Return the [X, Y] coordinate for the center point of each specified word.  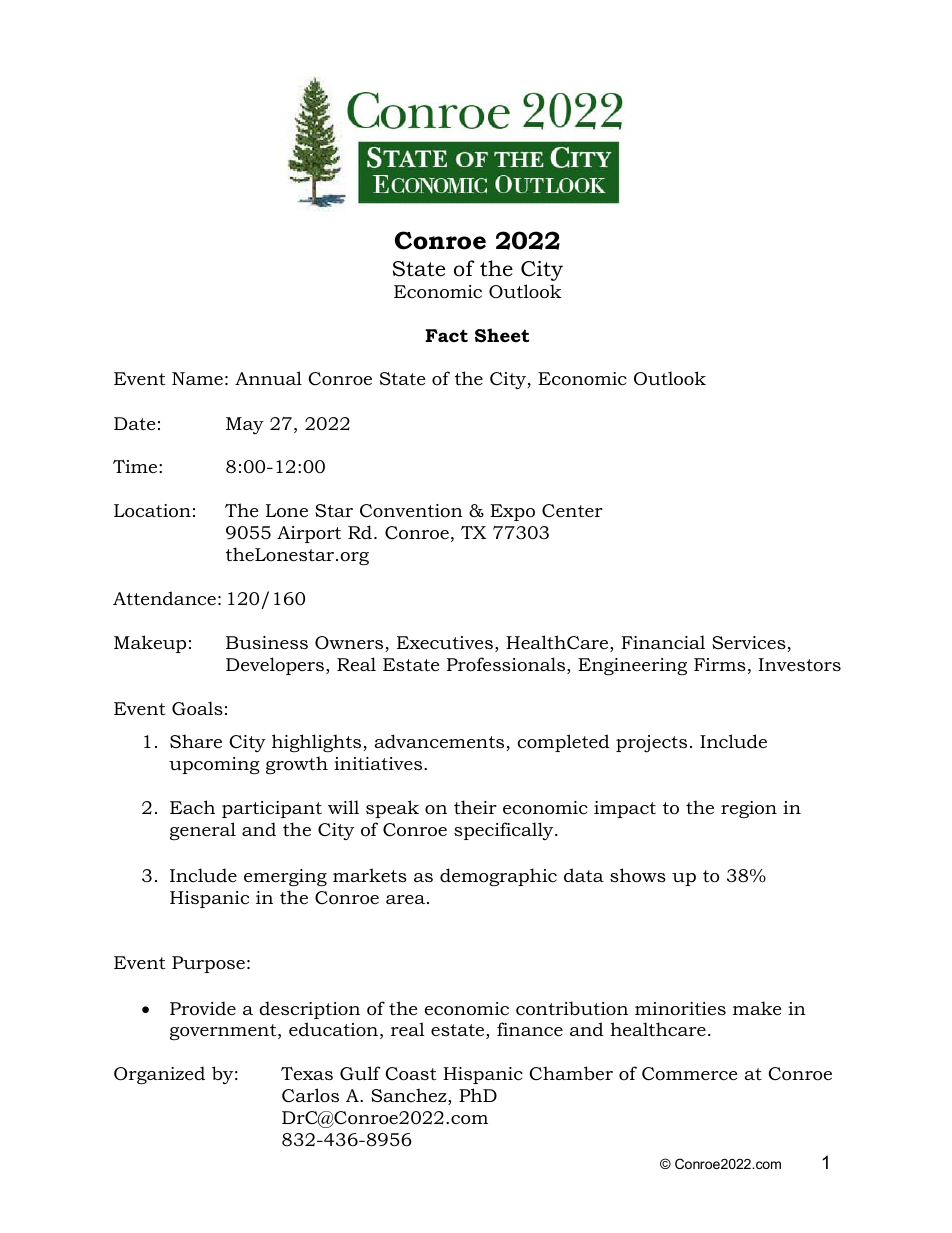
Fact [446, 335]
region [749, 809]
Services [750, 644]
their [475, 807]
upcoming [214, 765]
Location [152, 511]
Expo [512, 512]
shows [638, 875]
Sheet [502, 335]
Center [572, 510]
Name [197, 378]
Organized [159, 1075]
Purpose [208, 964]
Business [267, 642]
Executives [445, 643]
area [407, 899]
